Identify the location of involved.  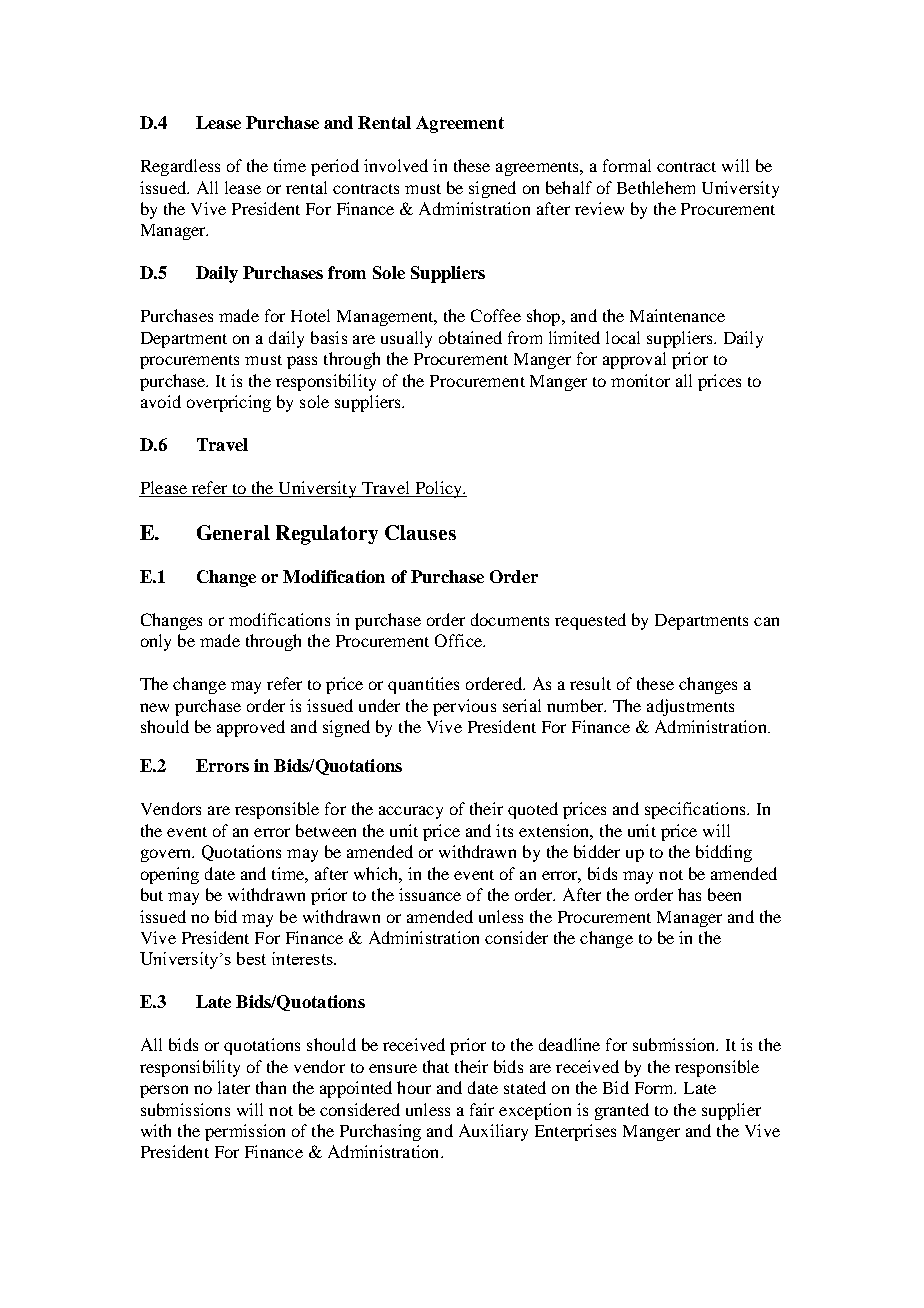
(396, 165).
